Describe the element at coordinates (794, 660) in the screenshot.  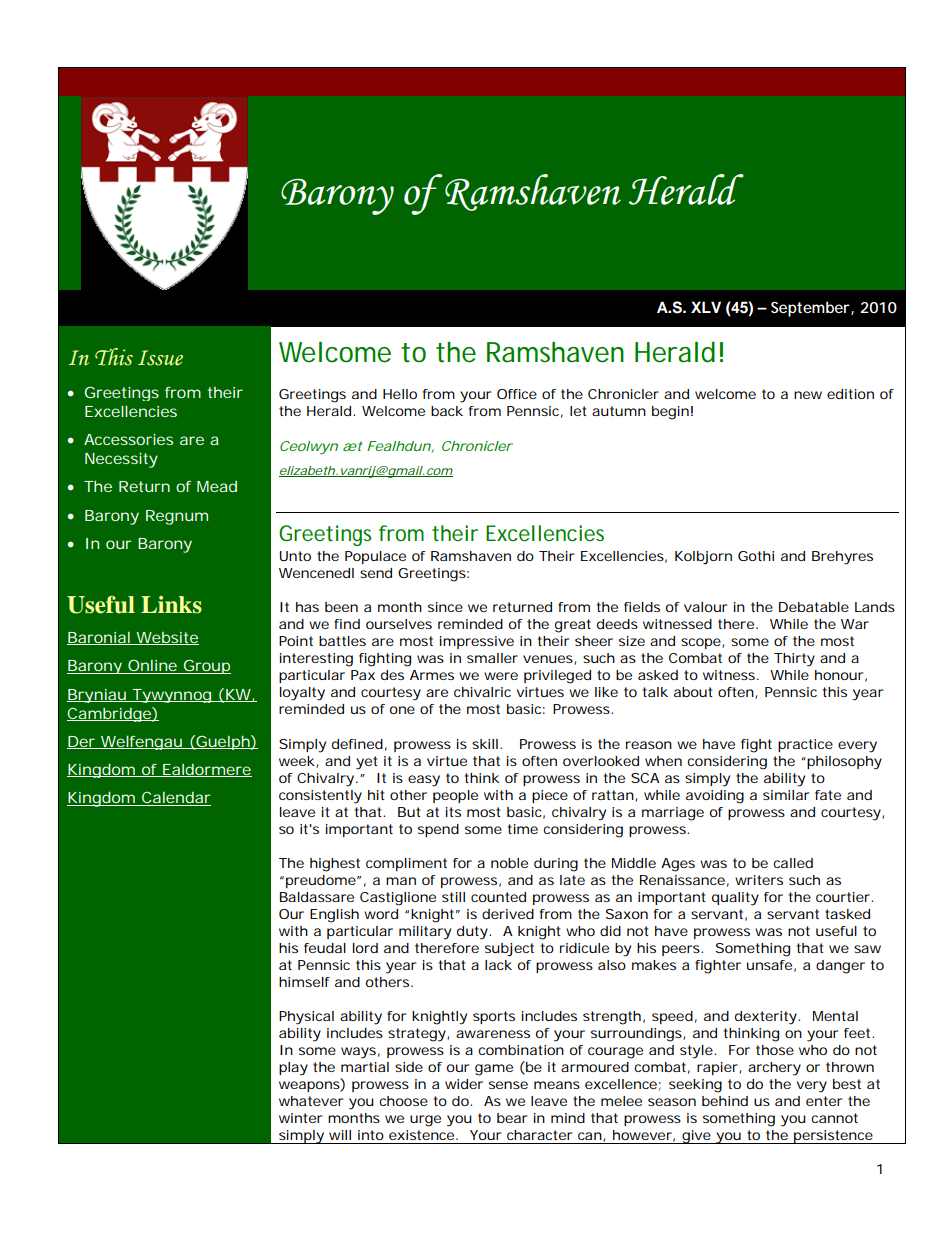
I see `Thirty` at that location.
